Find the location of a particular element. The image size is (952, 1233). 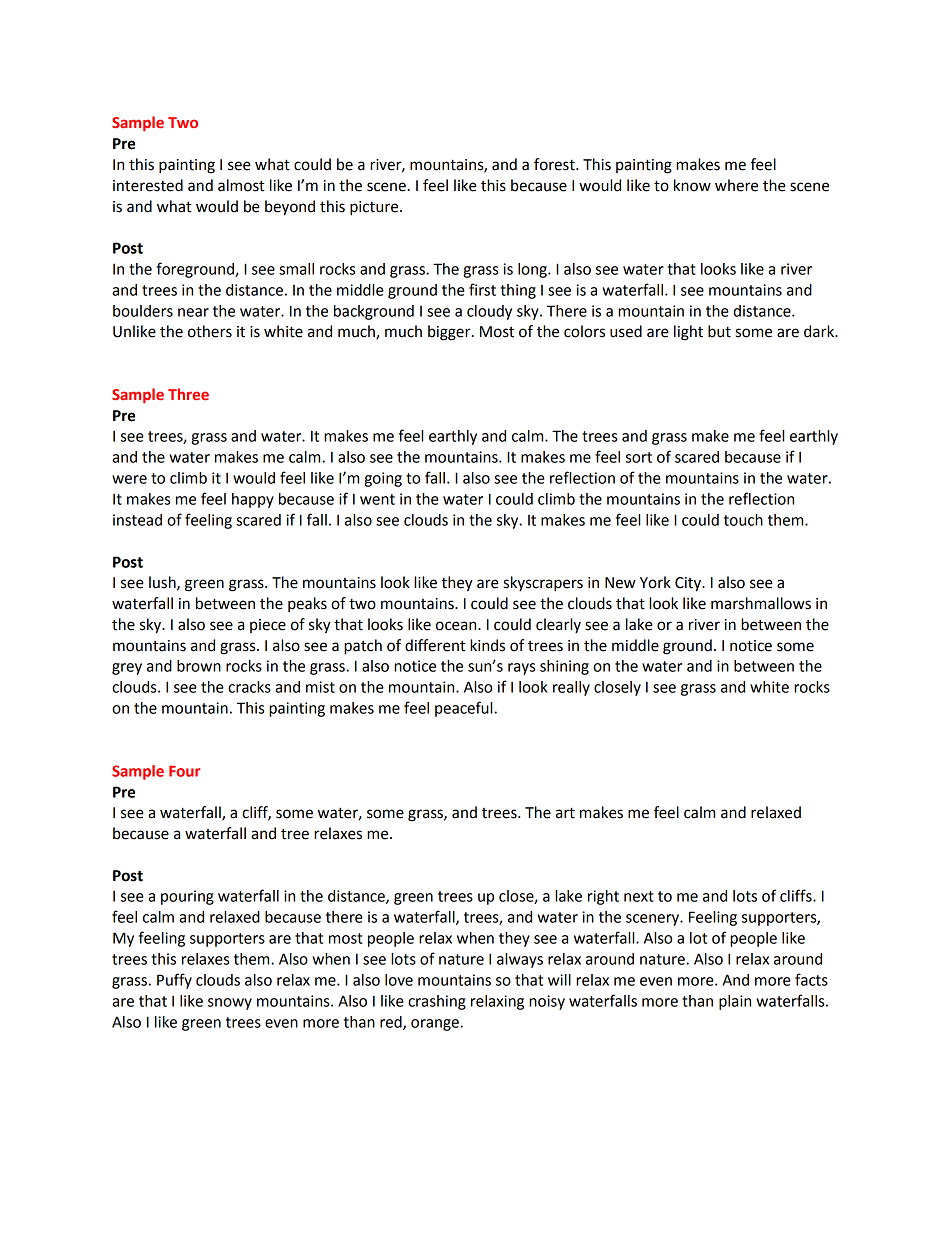

City is located at coordinates (689, 584).
